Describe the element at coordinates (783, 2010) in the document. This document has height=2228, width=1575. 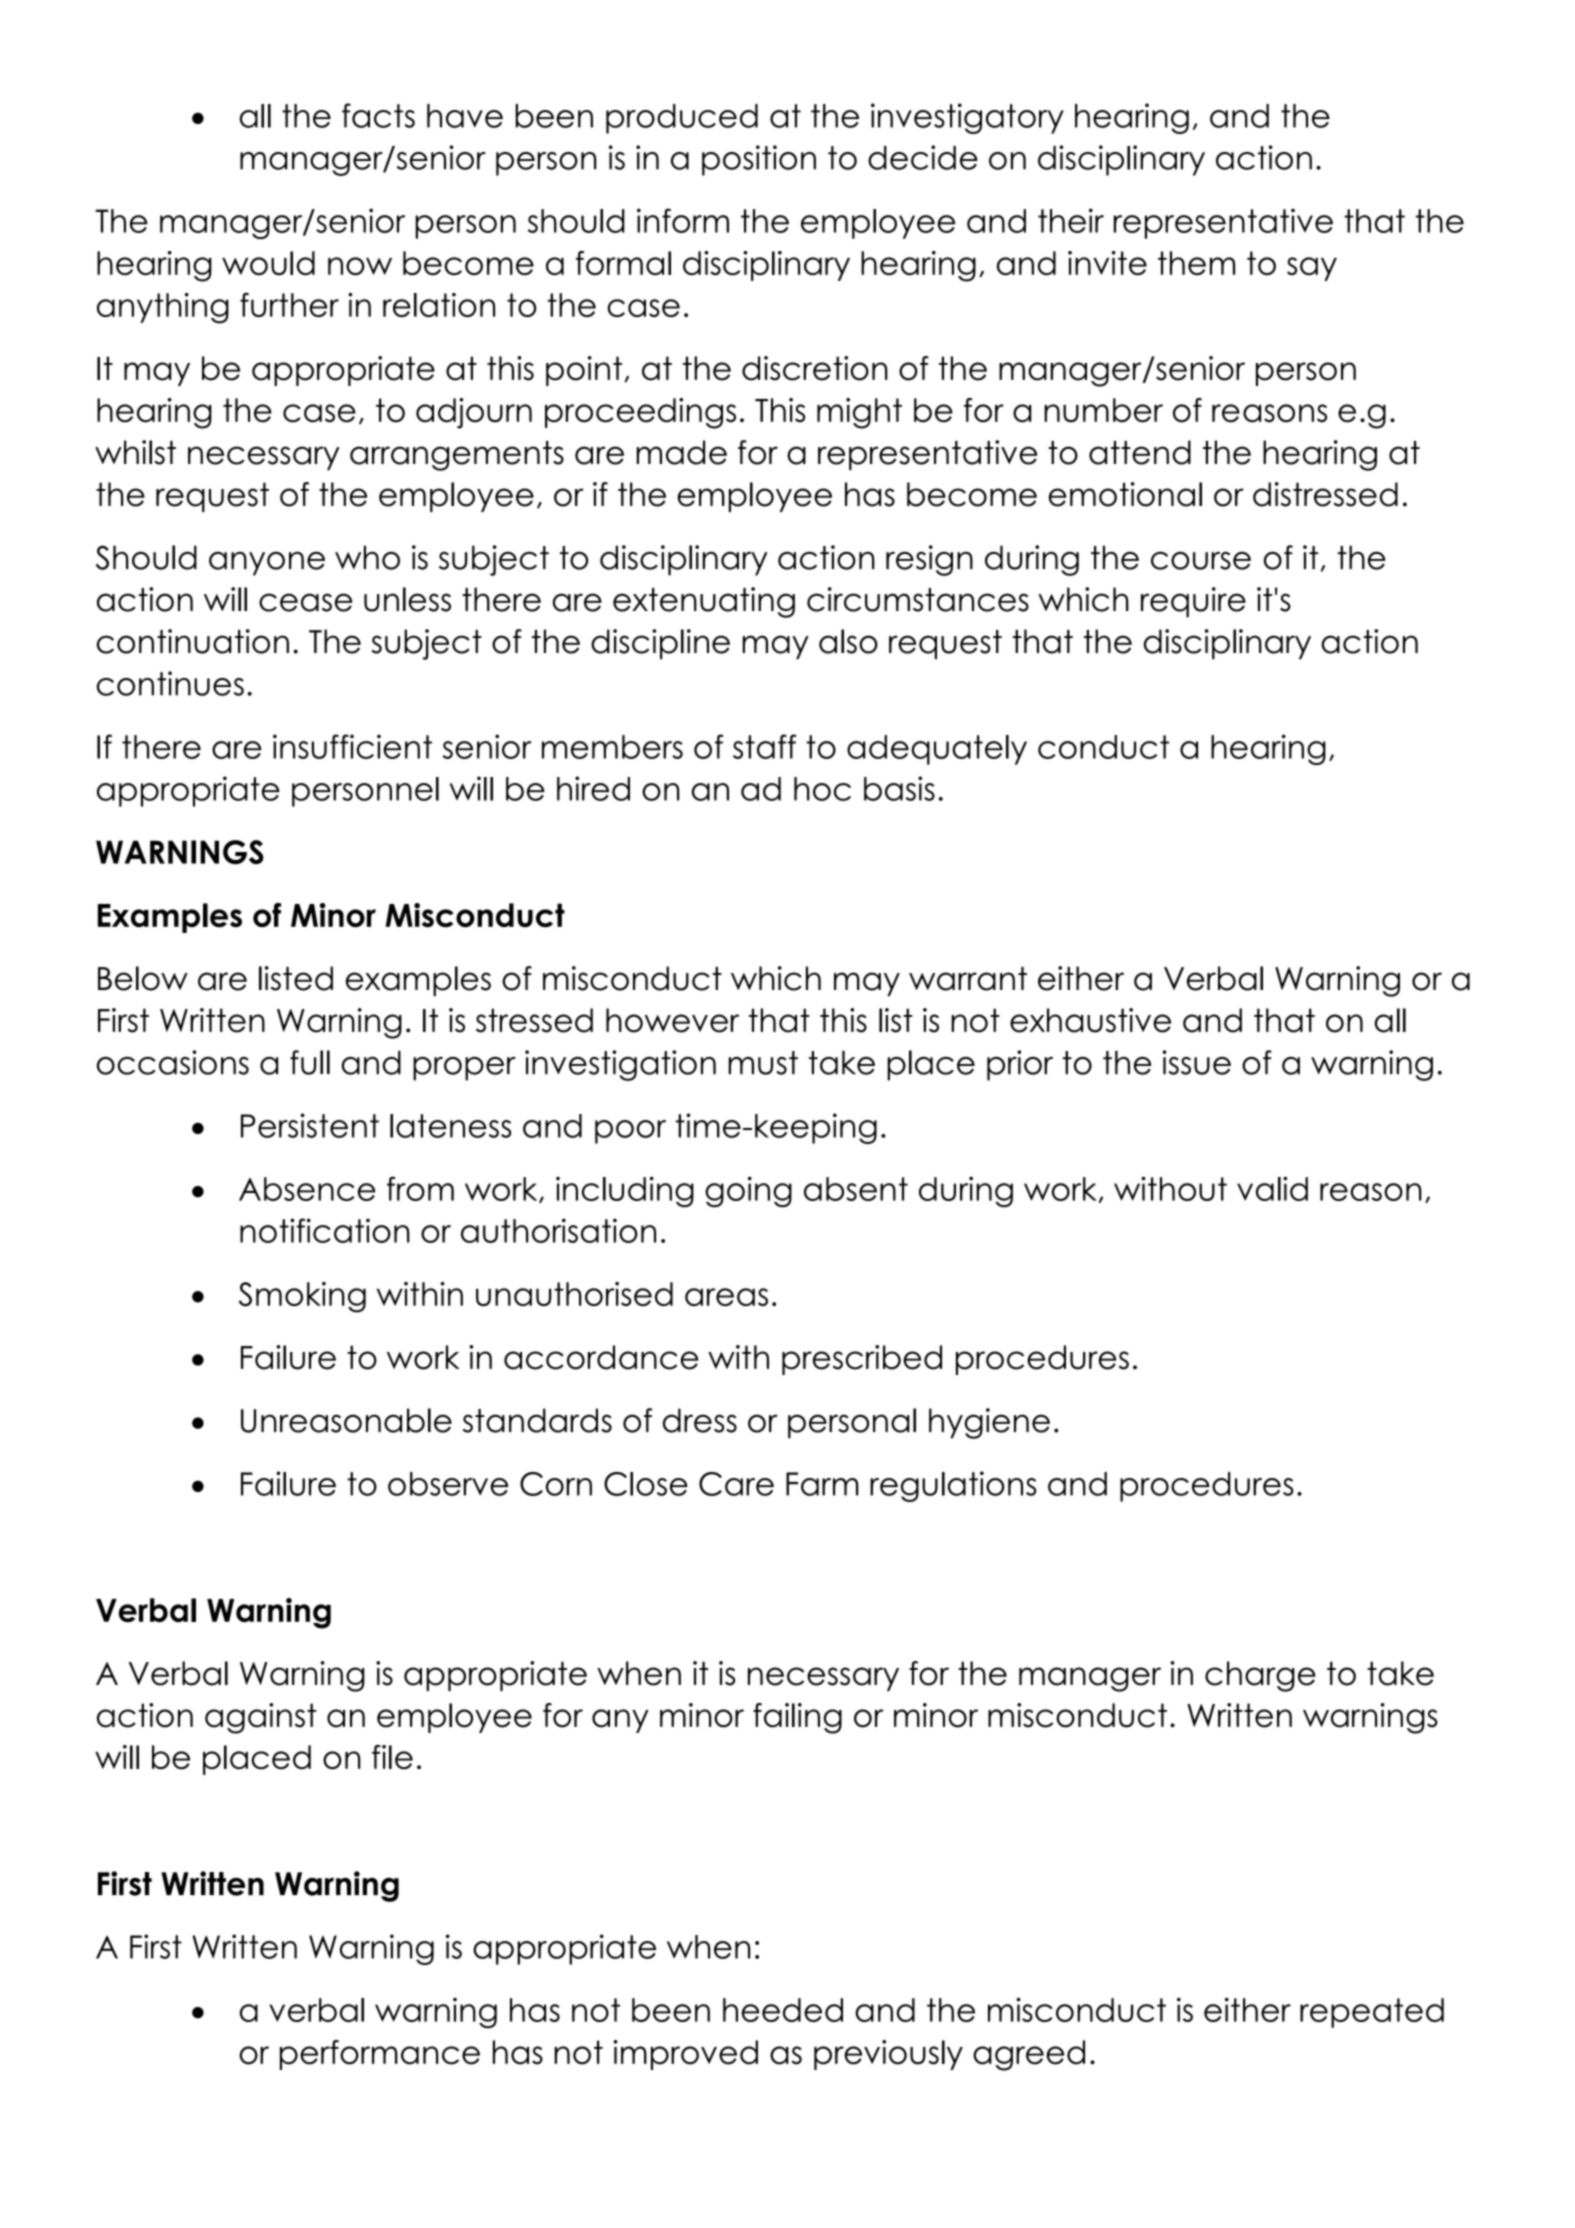
I see `heeded` at that location.
